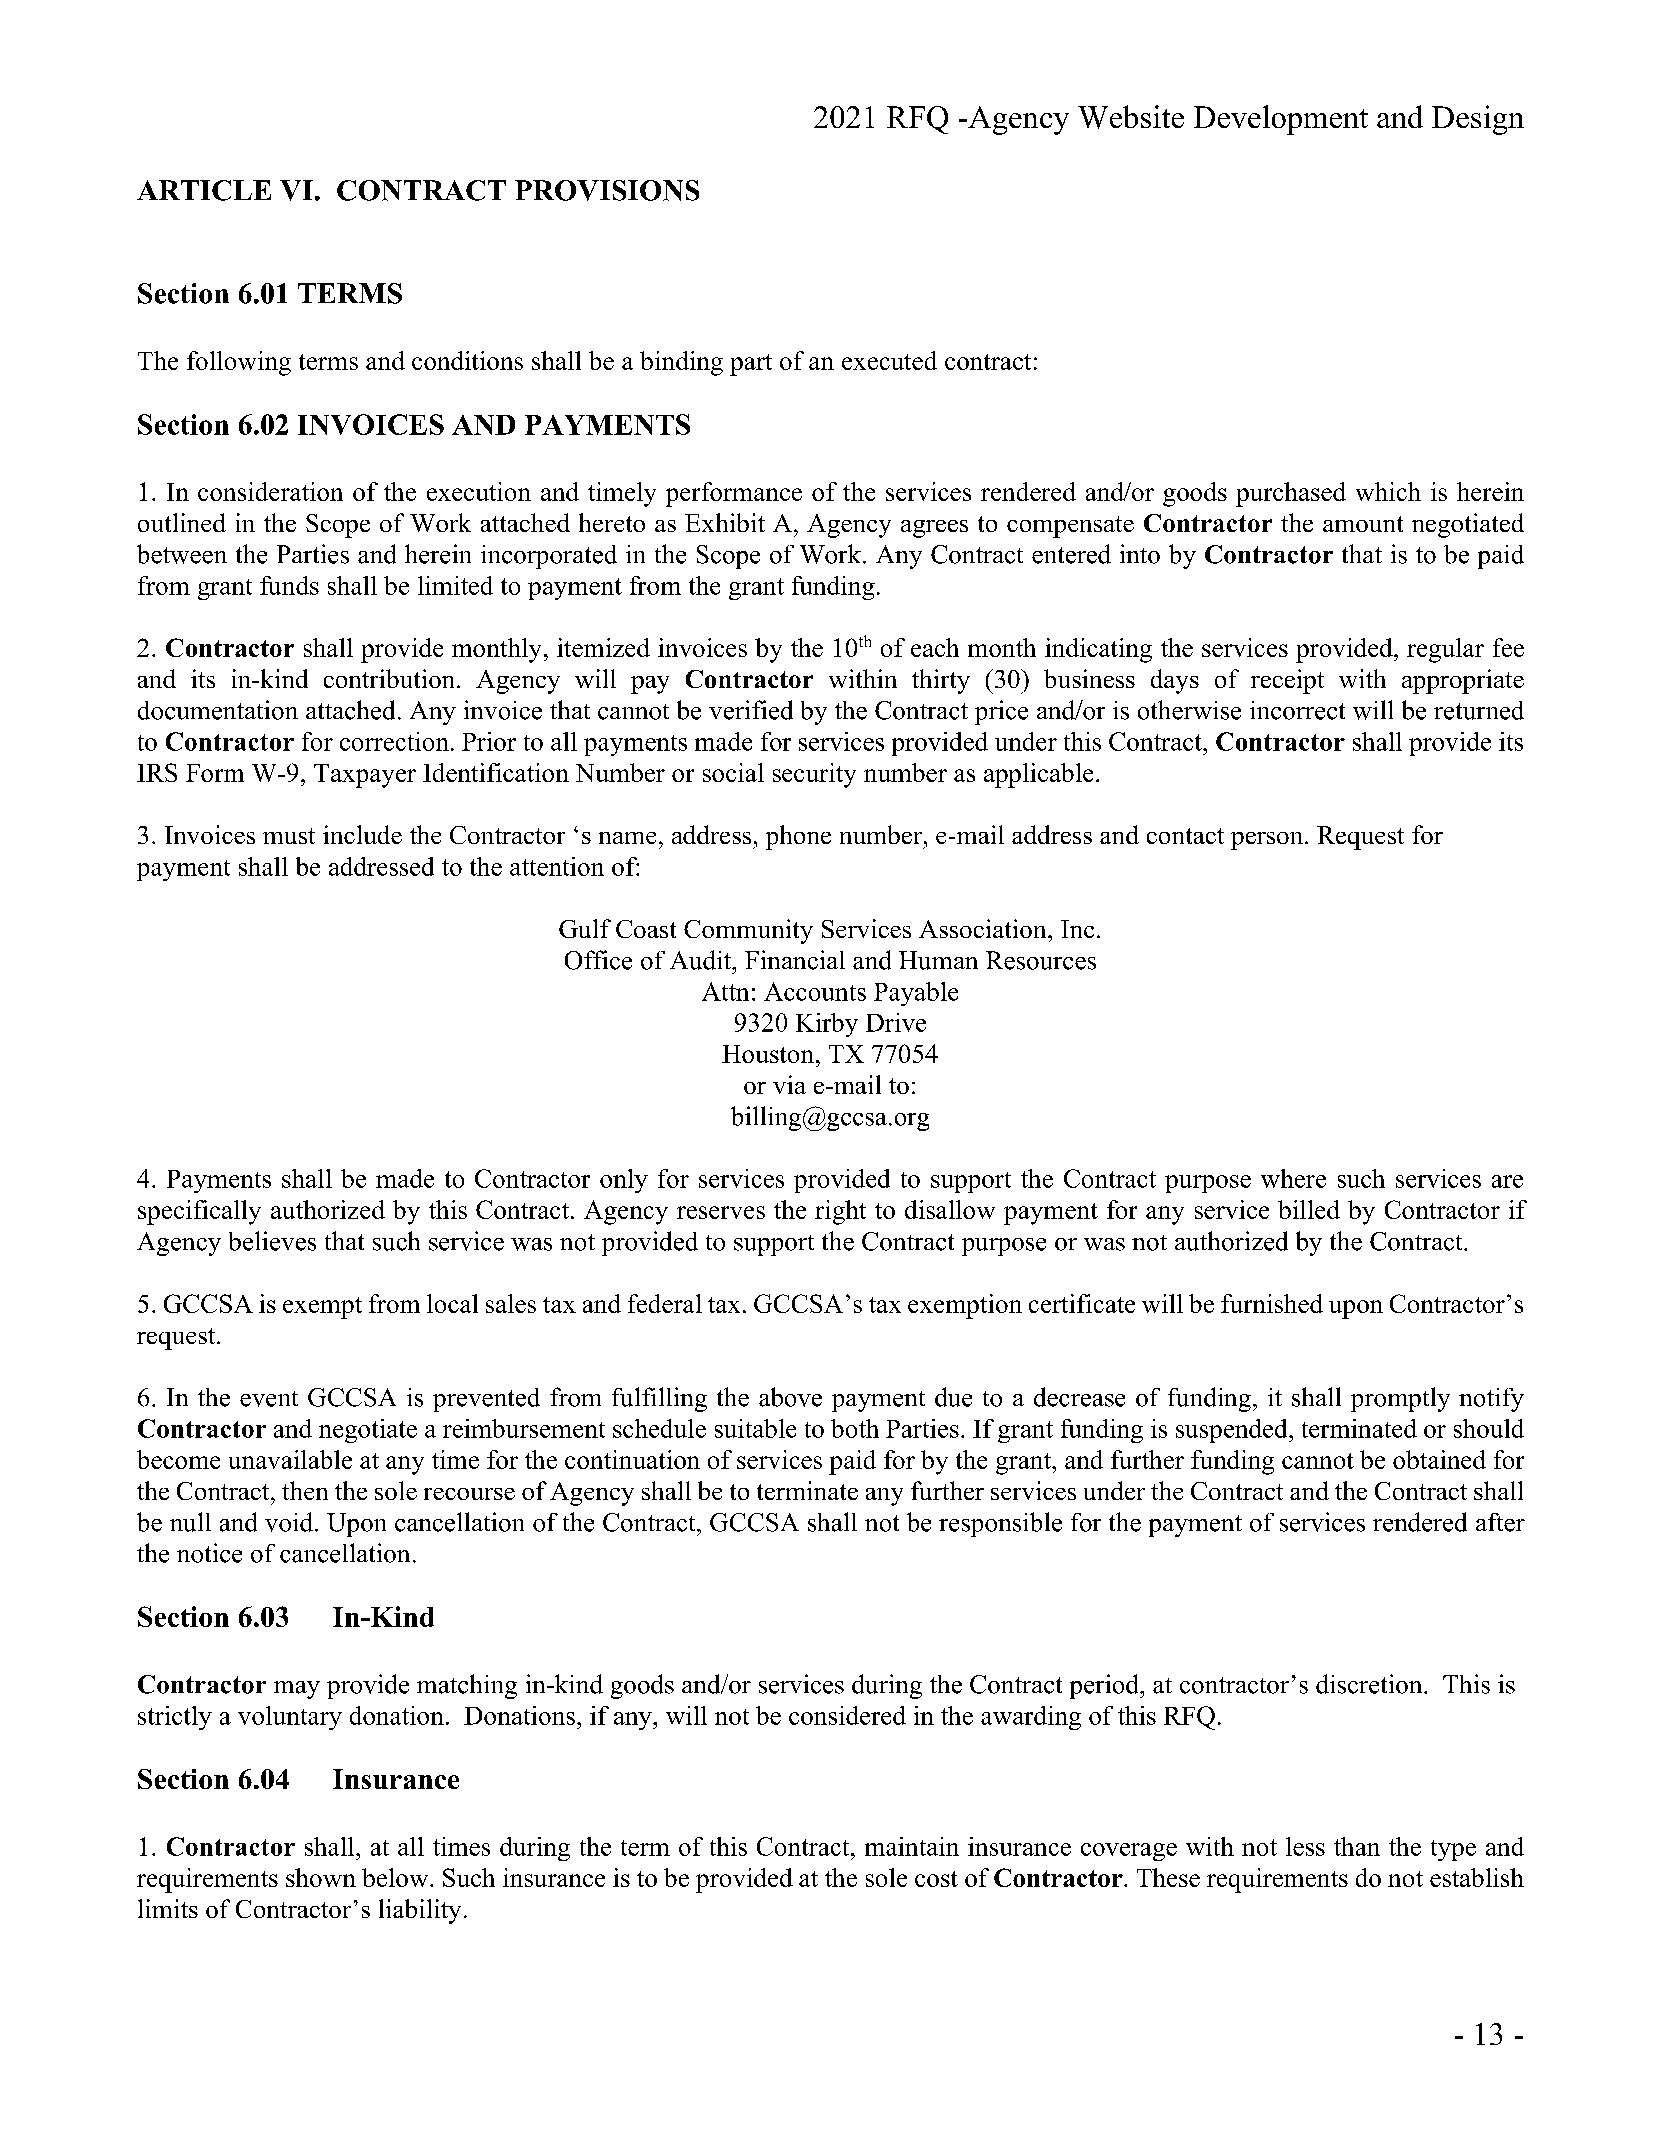  What do you see at coordinates (321, 1877) in the screenshot?
I see `shown` at bounding box center [321, 1877].
